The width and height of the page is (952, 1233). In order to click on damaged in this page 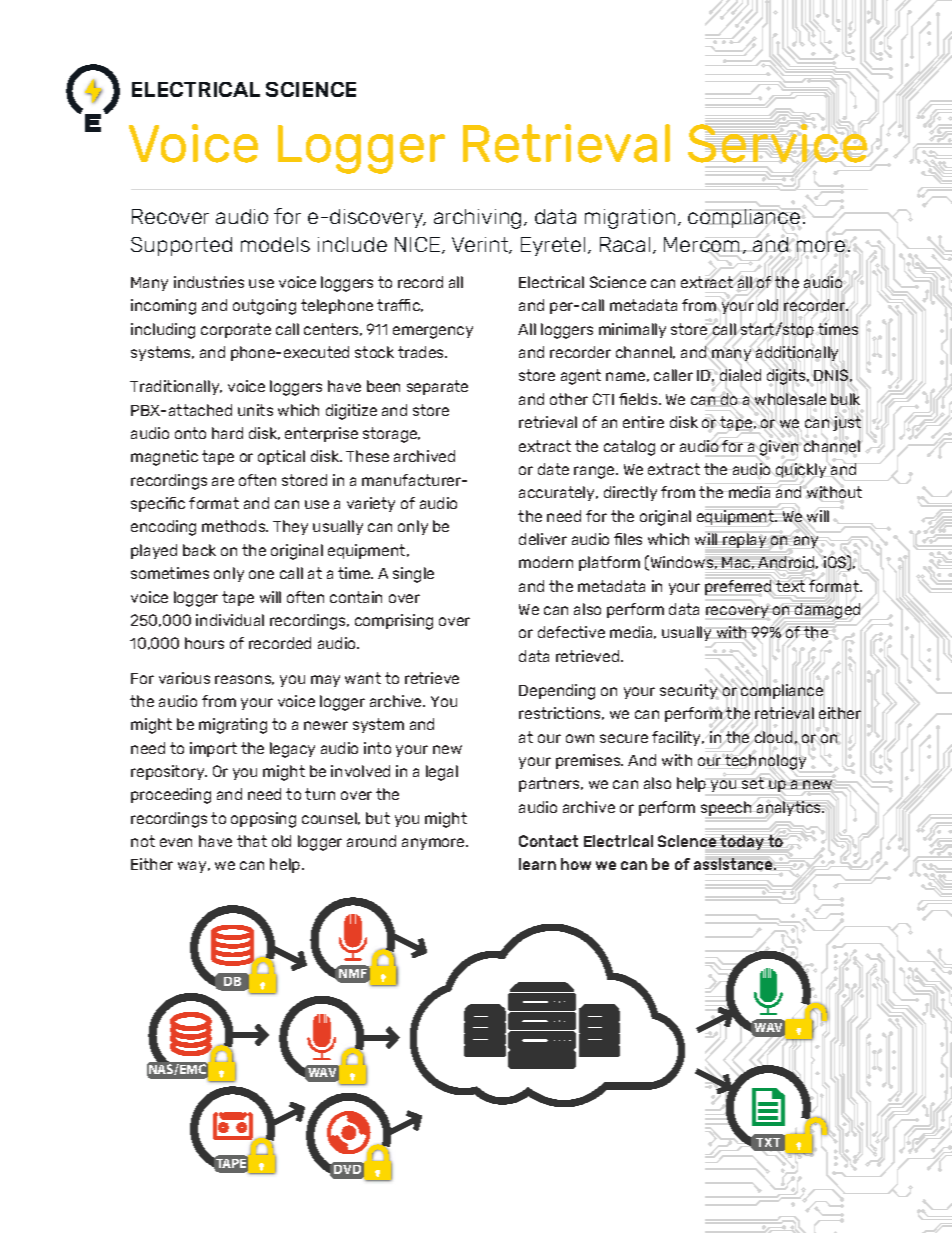, I will do `click(827, 611)`.
